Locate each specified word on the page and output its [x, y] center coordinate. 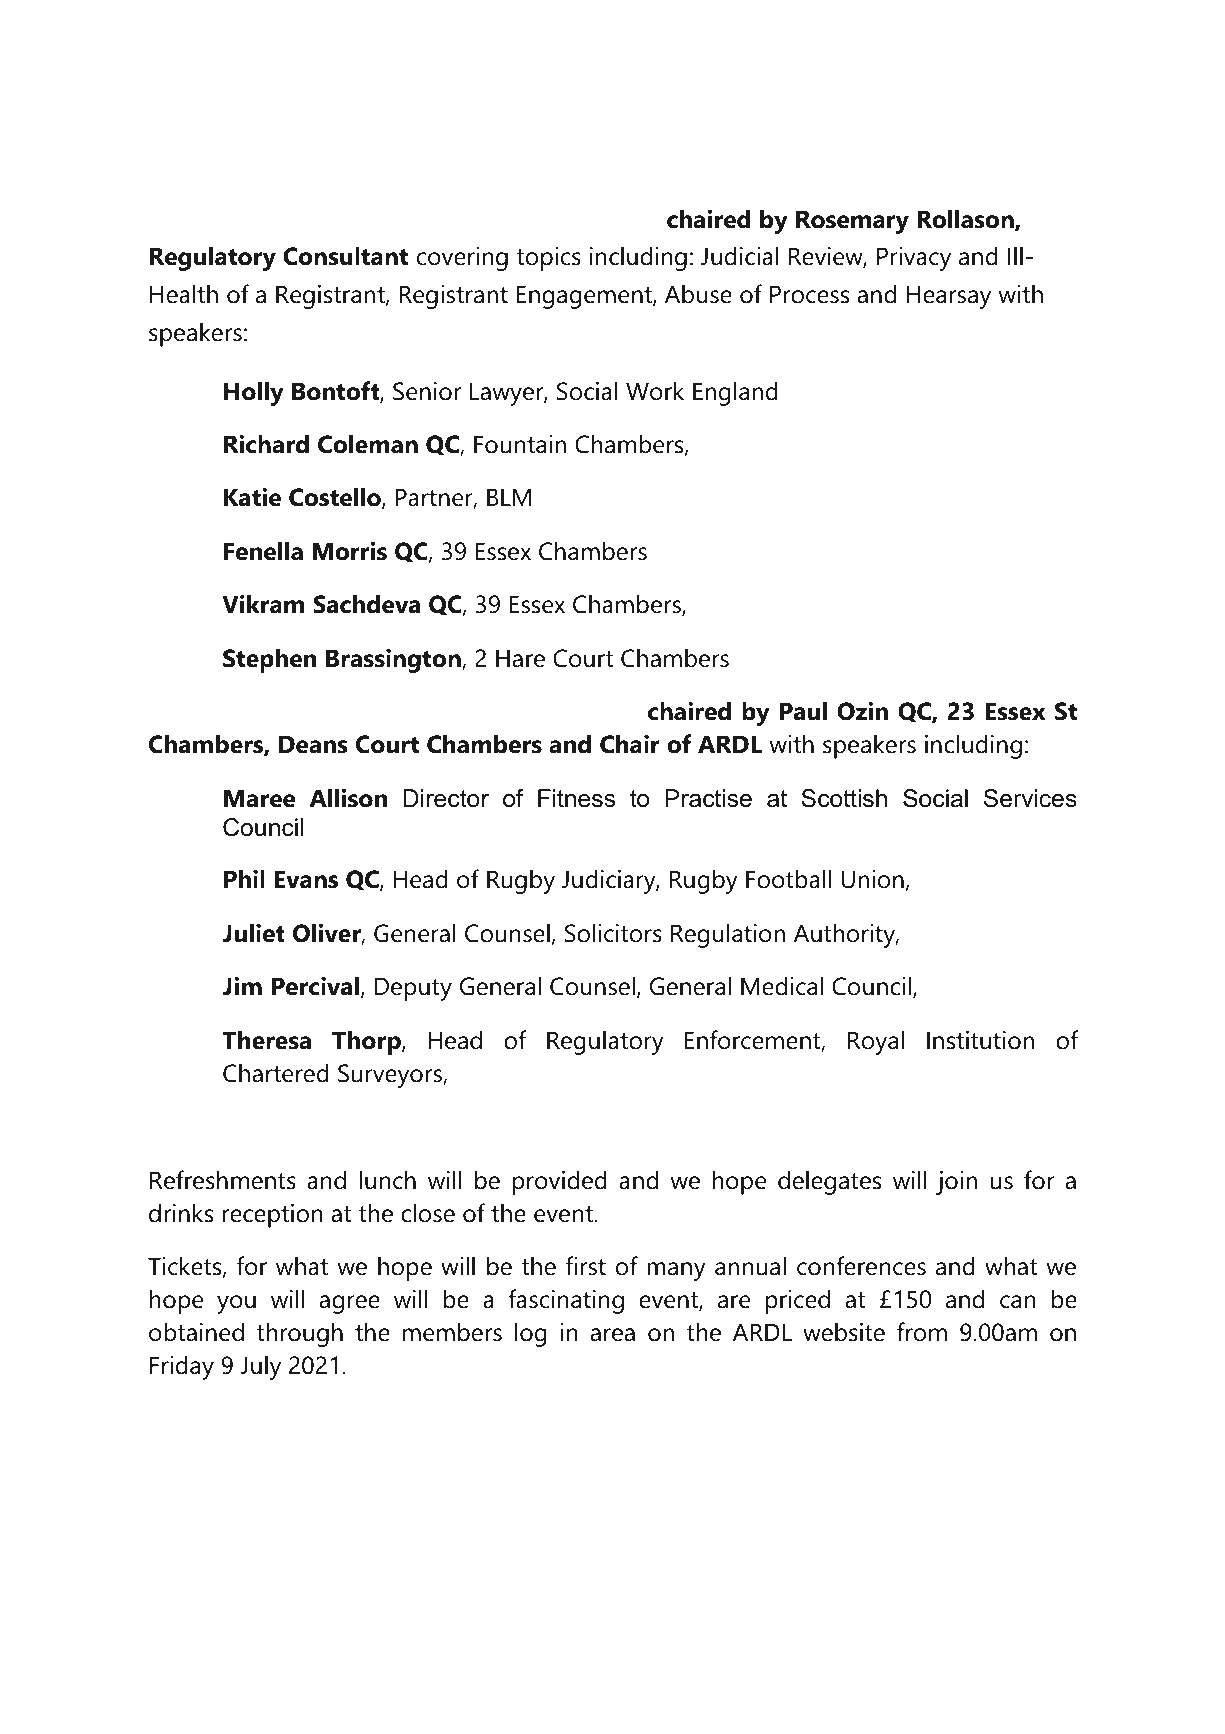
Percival [317, 987]
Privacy [914, 259]
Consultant [345, 256]
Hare [520, 658]
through [299, 1334]
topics [548, 259]
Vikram [263, 604]
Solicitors [613, 933]
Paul [803, 711]
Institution [980, 1040]
